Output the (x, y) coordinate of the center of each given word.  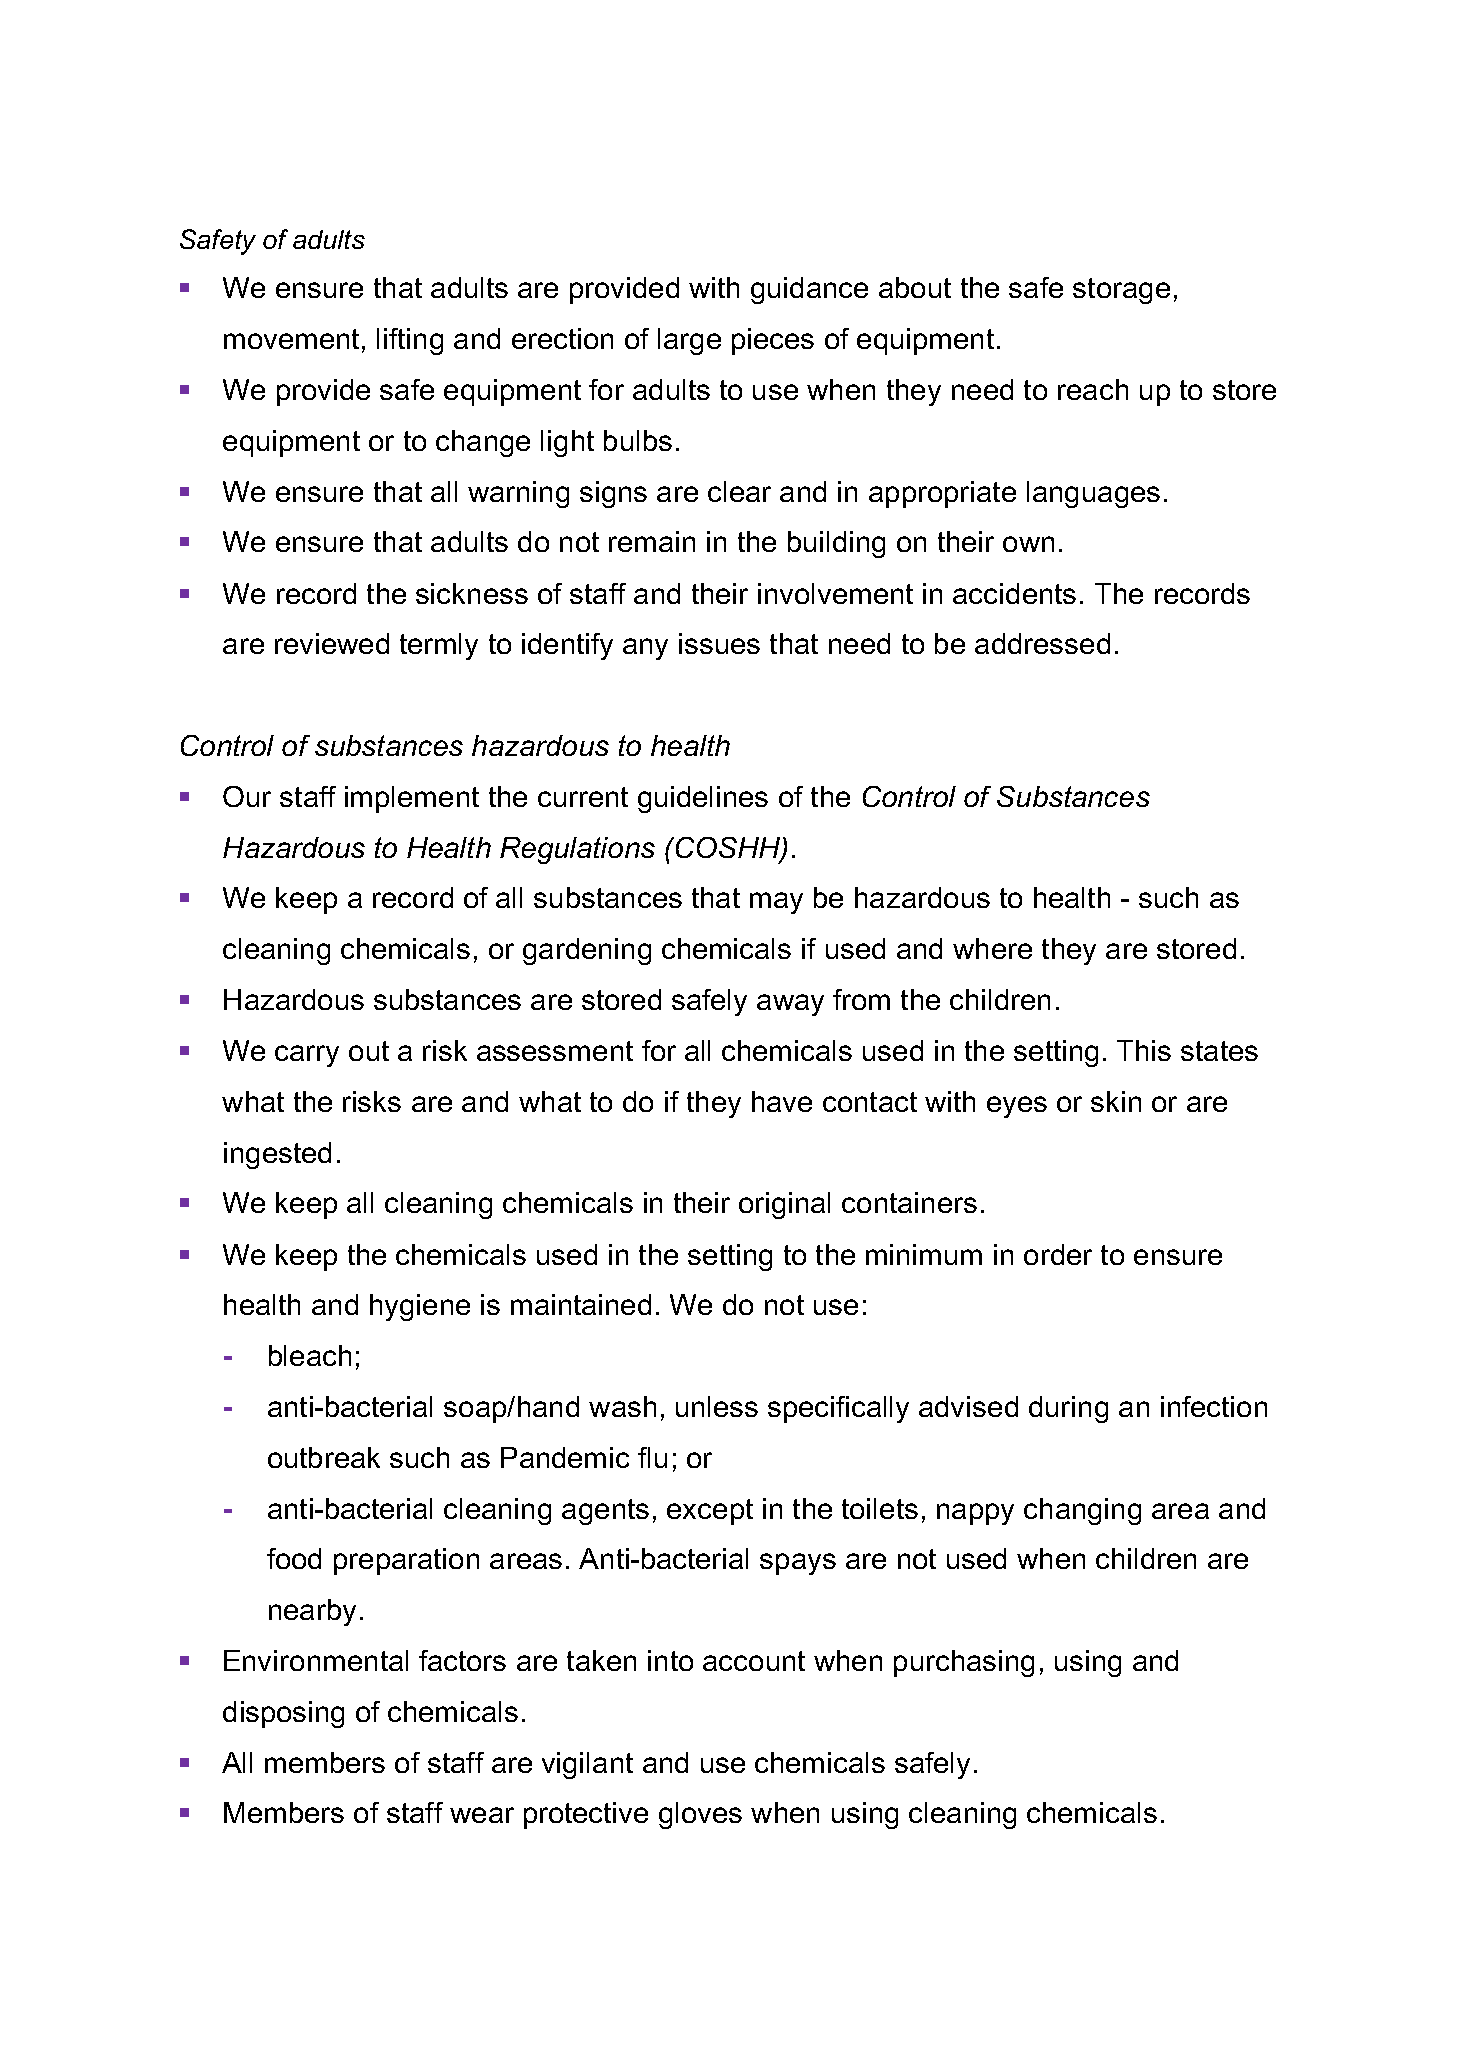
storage (1121, 291)
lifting (410, 341)
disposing (283, 1714)
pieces (773, 341)
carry (307, 1056)
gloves (700, 1815)
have (782, 1101)
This (1144, 1050)
